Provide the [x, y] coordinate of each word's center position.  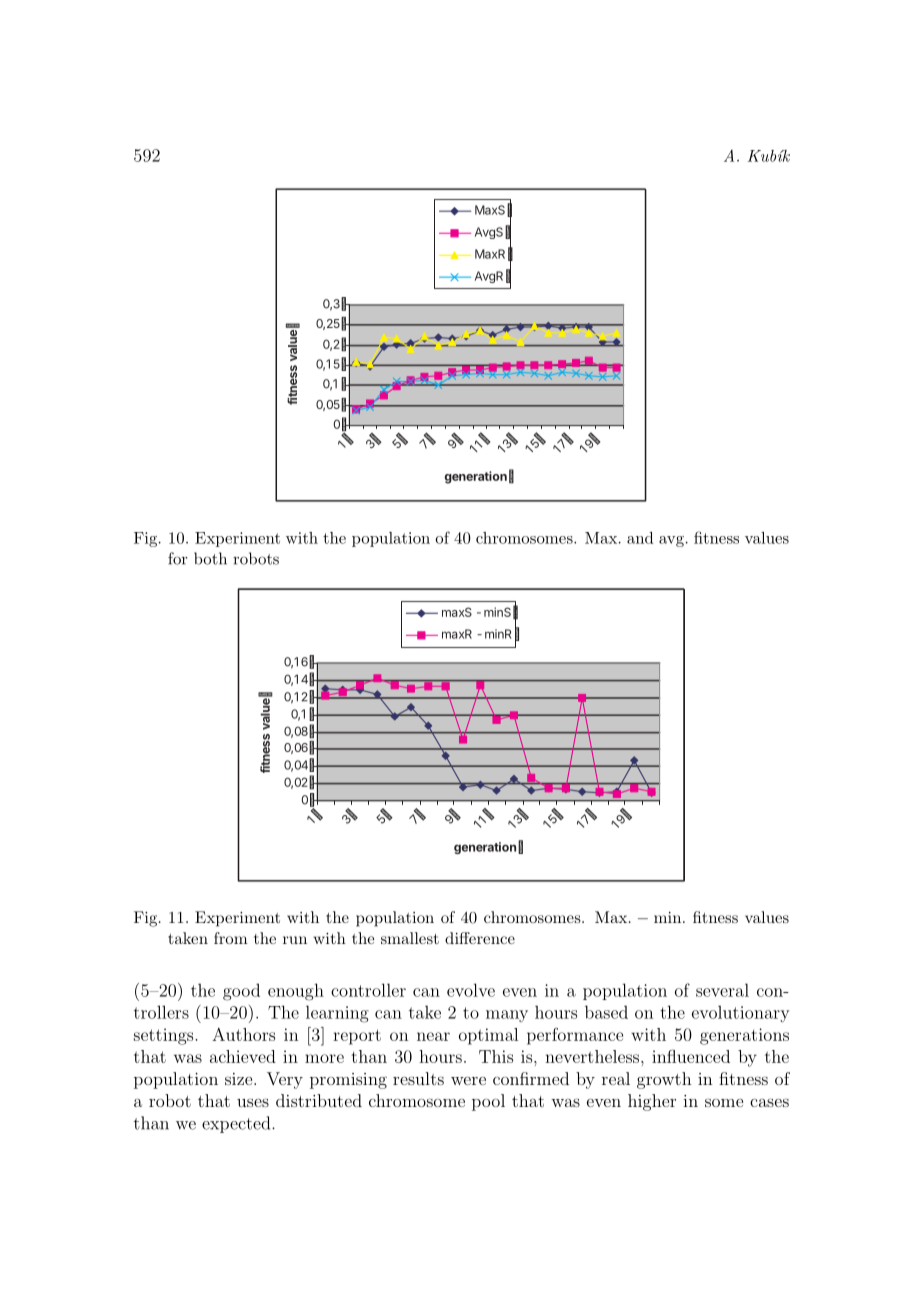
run [295, 940]
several [722, 990]
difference [480, 938]
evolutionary [741, 1014]
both [210, 558]
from [231, 938]
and [640, 538]
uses [253, 1102]
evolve [471, 990]
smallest [410, 938]
